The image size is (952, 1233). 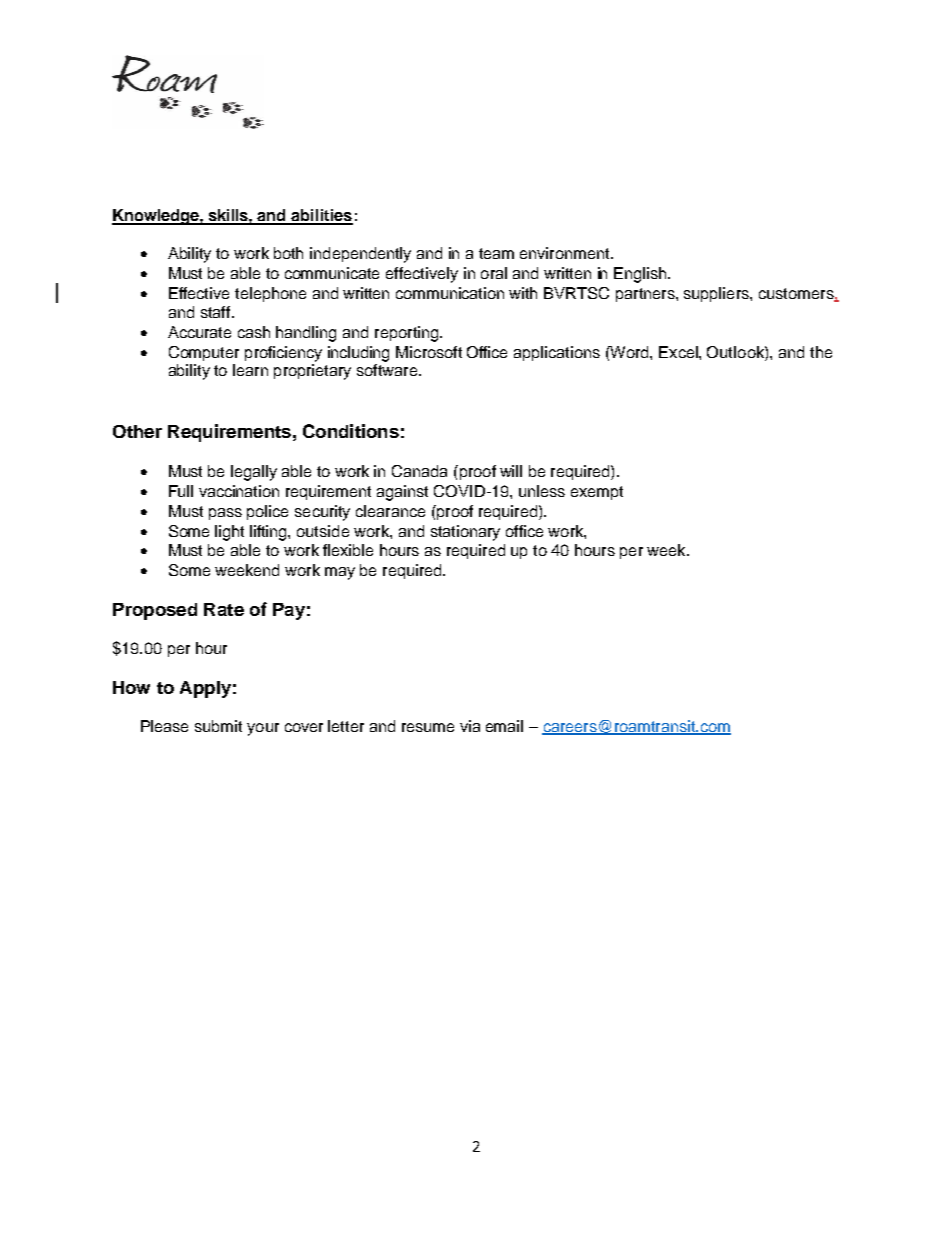 What do you see at coordinates (597, 493) in the image?
I see `exempt` at bounding box center [597, 493].
